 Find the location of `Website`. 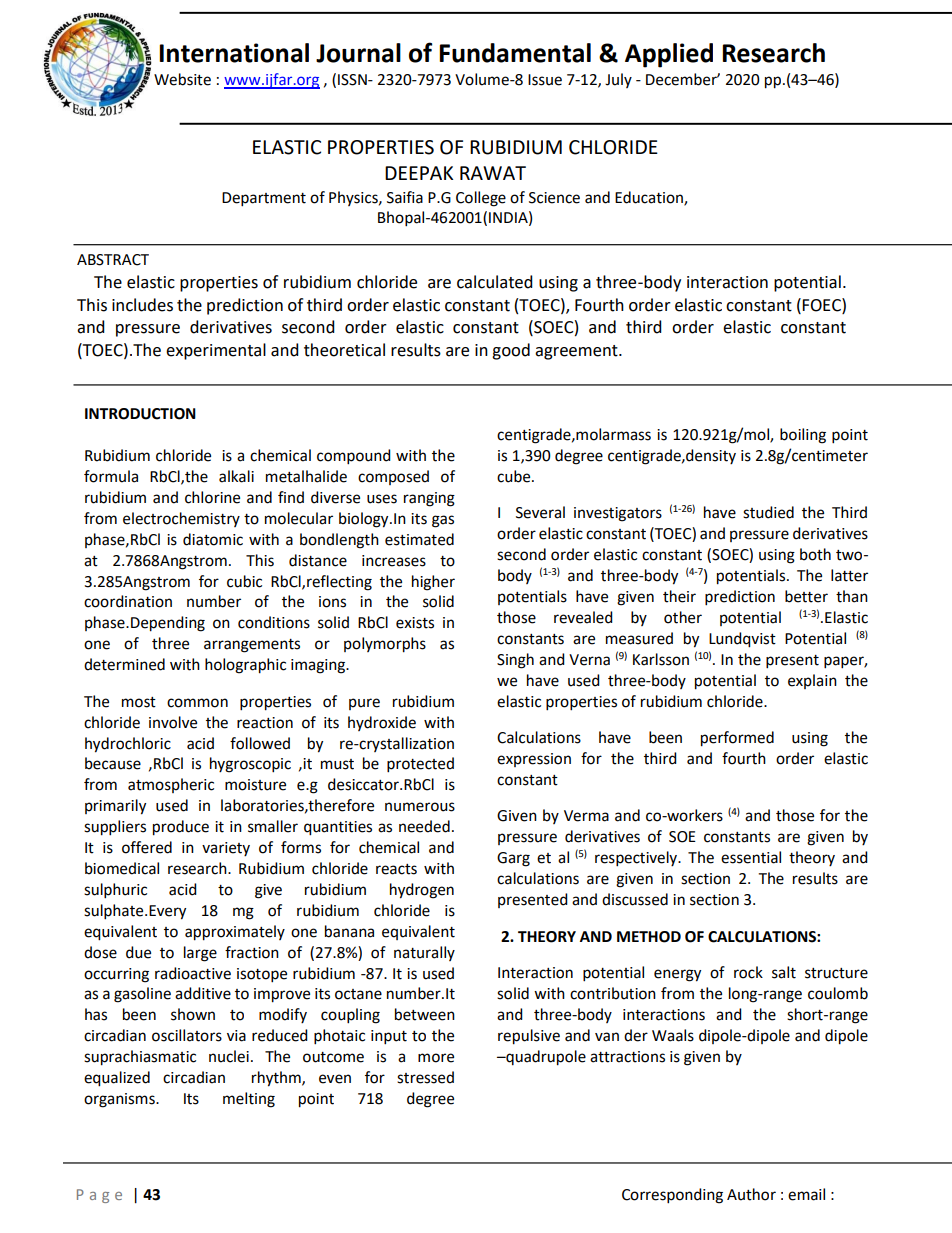

Website is located at coordinates (182, 79).
